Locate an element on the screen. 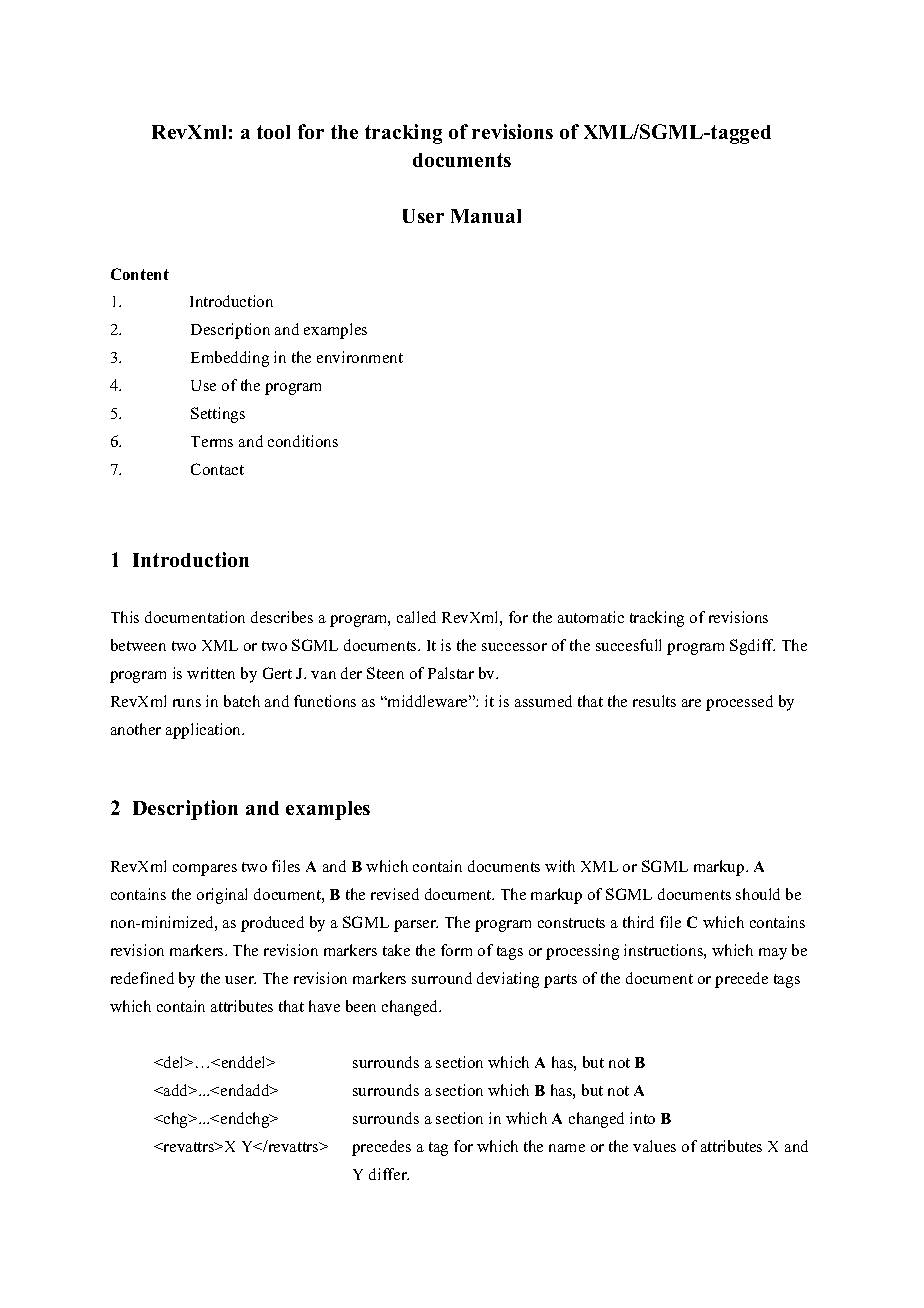  name is located at coordinates (567, 1148).
